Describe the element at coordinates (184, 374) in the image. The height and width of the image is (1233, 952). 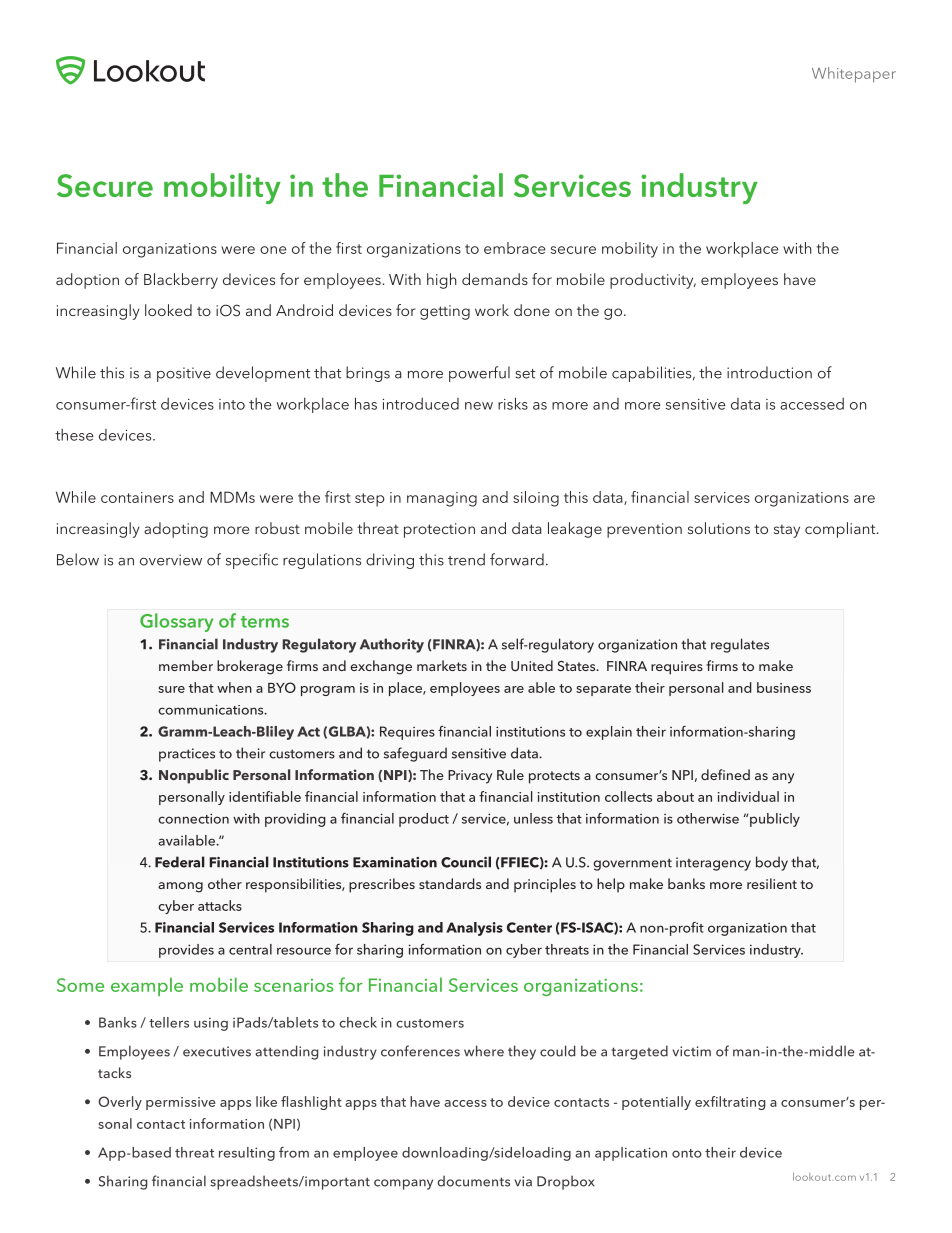
I see `positive` at that location.
